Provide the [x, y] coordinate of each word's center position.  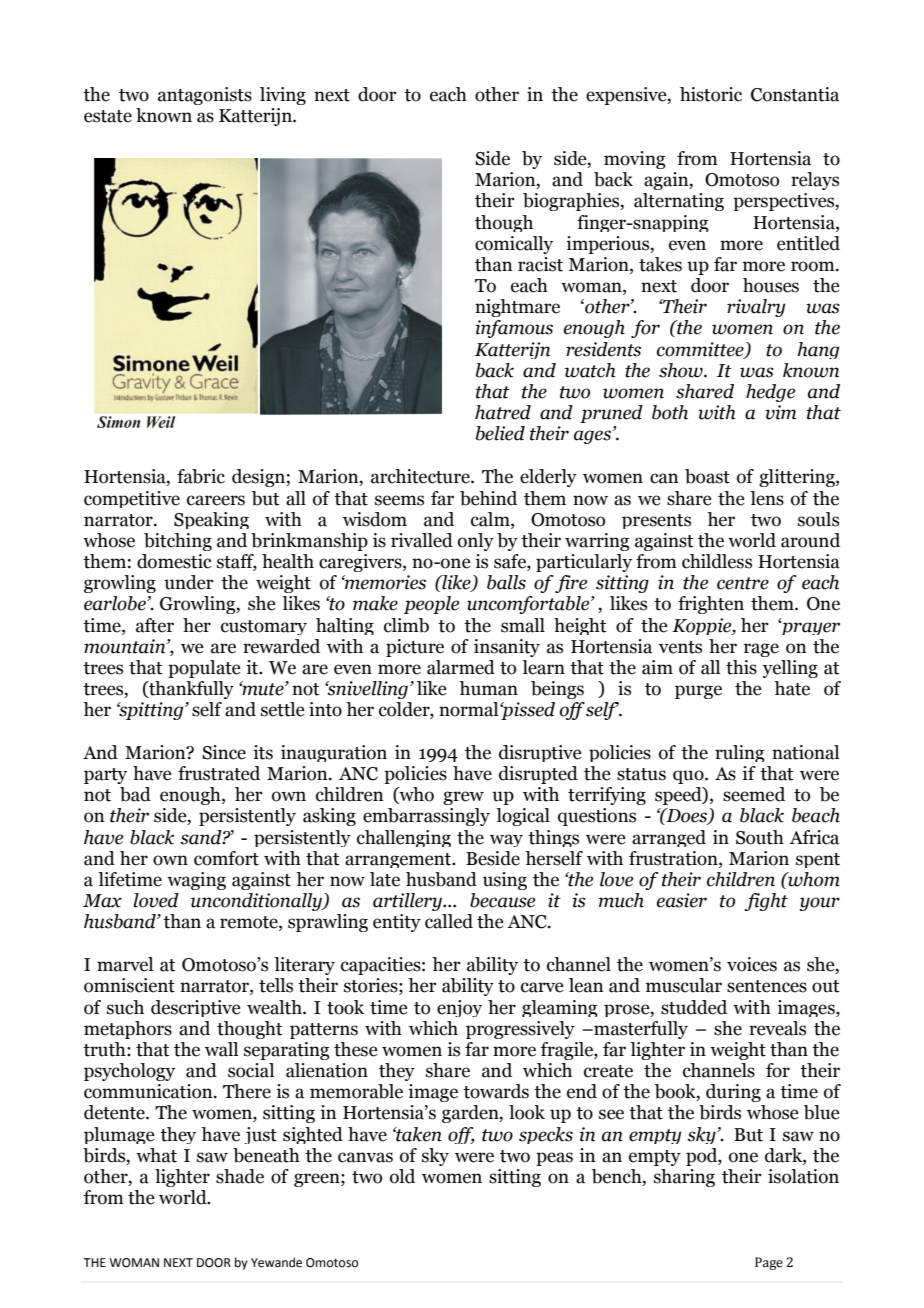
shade [240, 1176]
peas [554, 1159]
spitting [151, 711]
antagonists [205, 96]
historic [711, 94]
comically [514, 245]
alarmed [461, 667]
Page [769, 1263]
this [741, 667]
